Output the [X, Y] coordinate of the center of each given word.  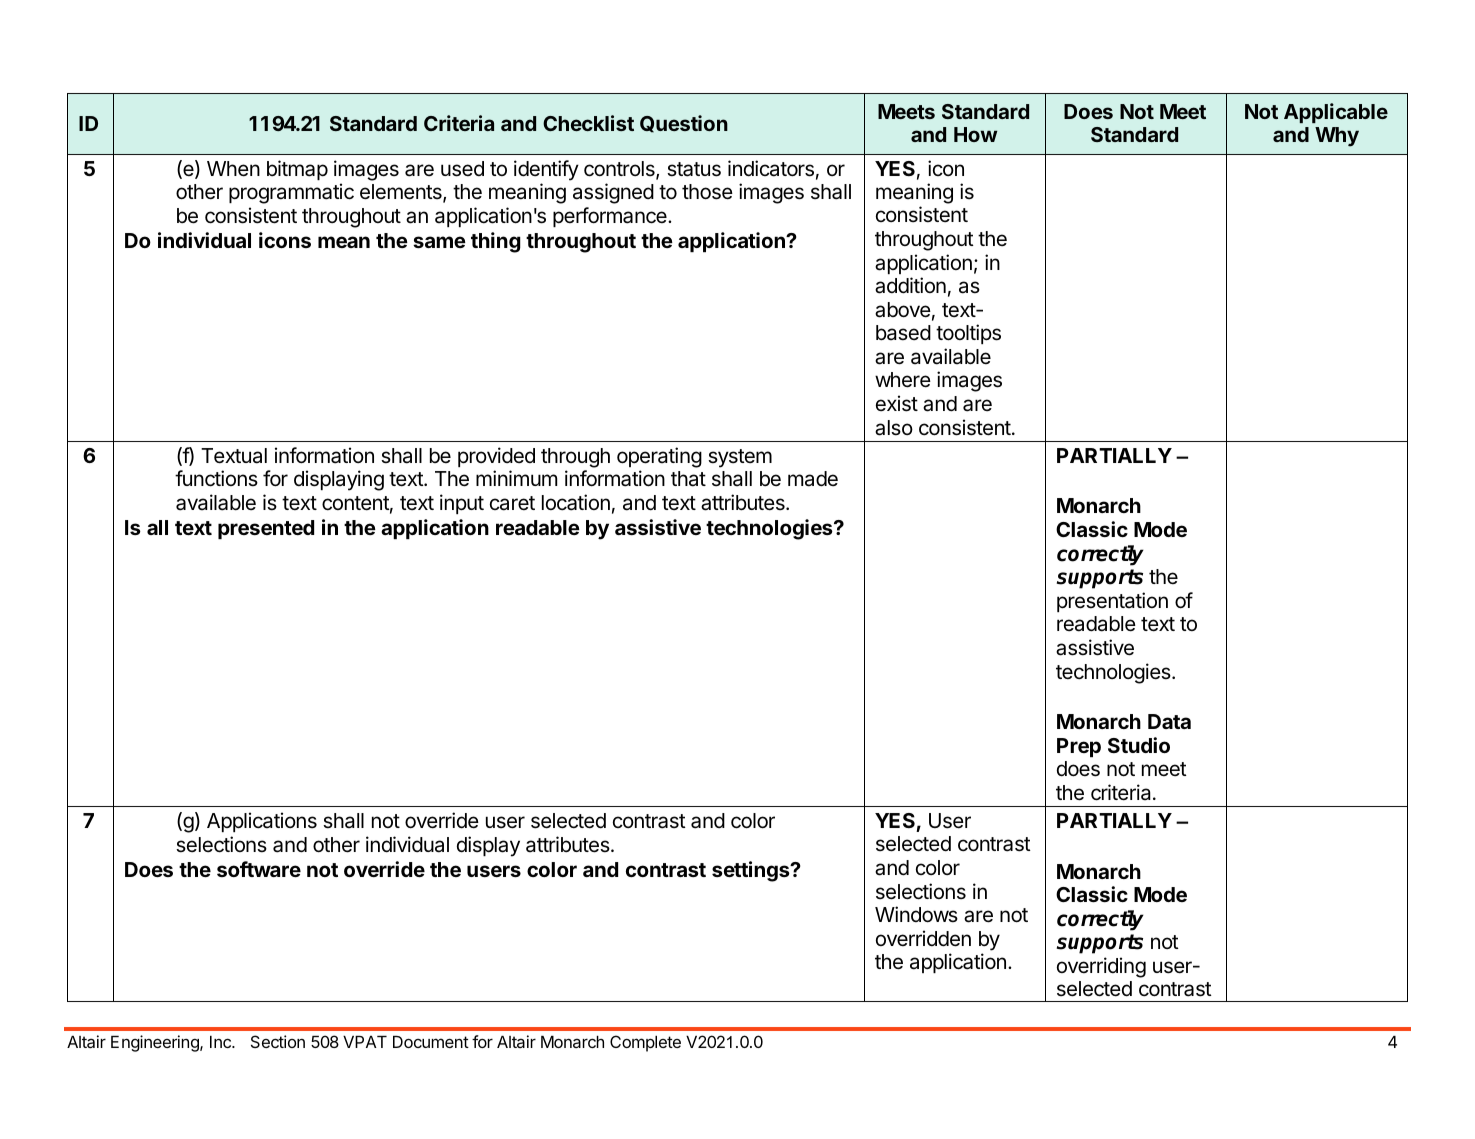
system [740, 458]
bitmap [297, 170]
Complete [645, 1043]
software [259, 869]
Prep [1079, 747]
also [894, 428]
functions [216, 478]
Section [278, 1041]
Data [1169, 721]
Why [1337, 137]
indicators [771, 168]
